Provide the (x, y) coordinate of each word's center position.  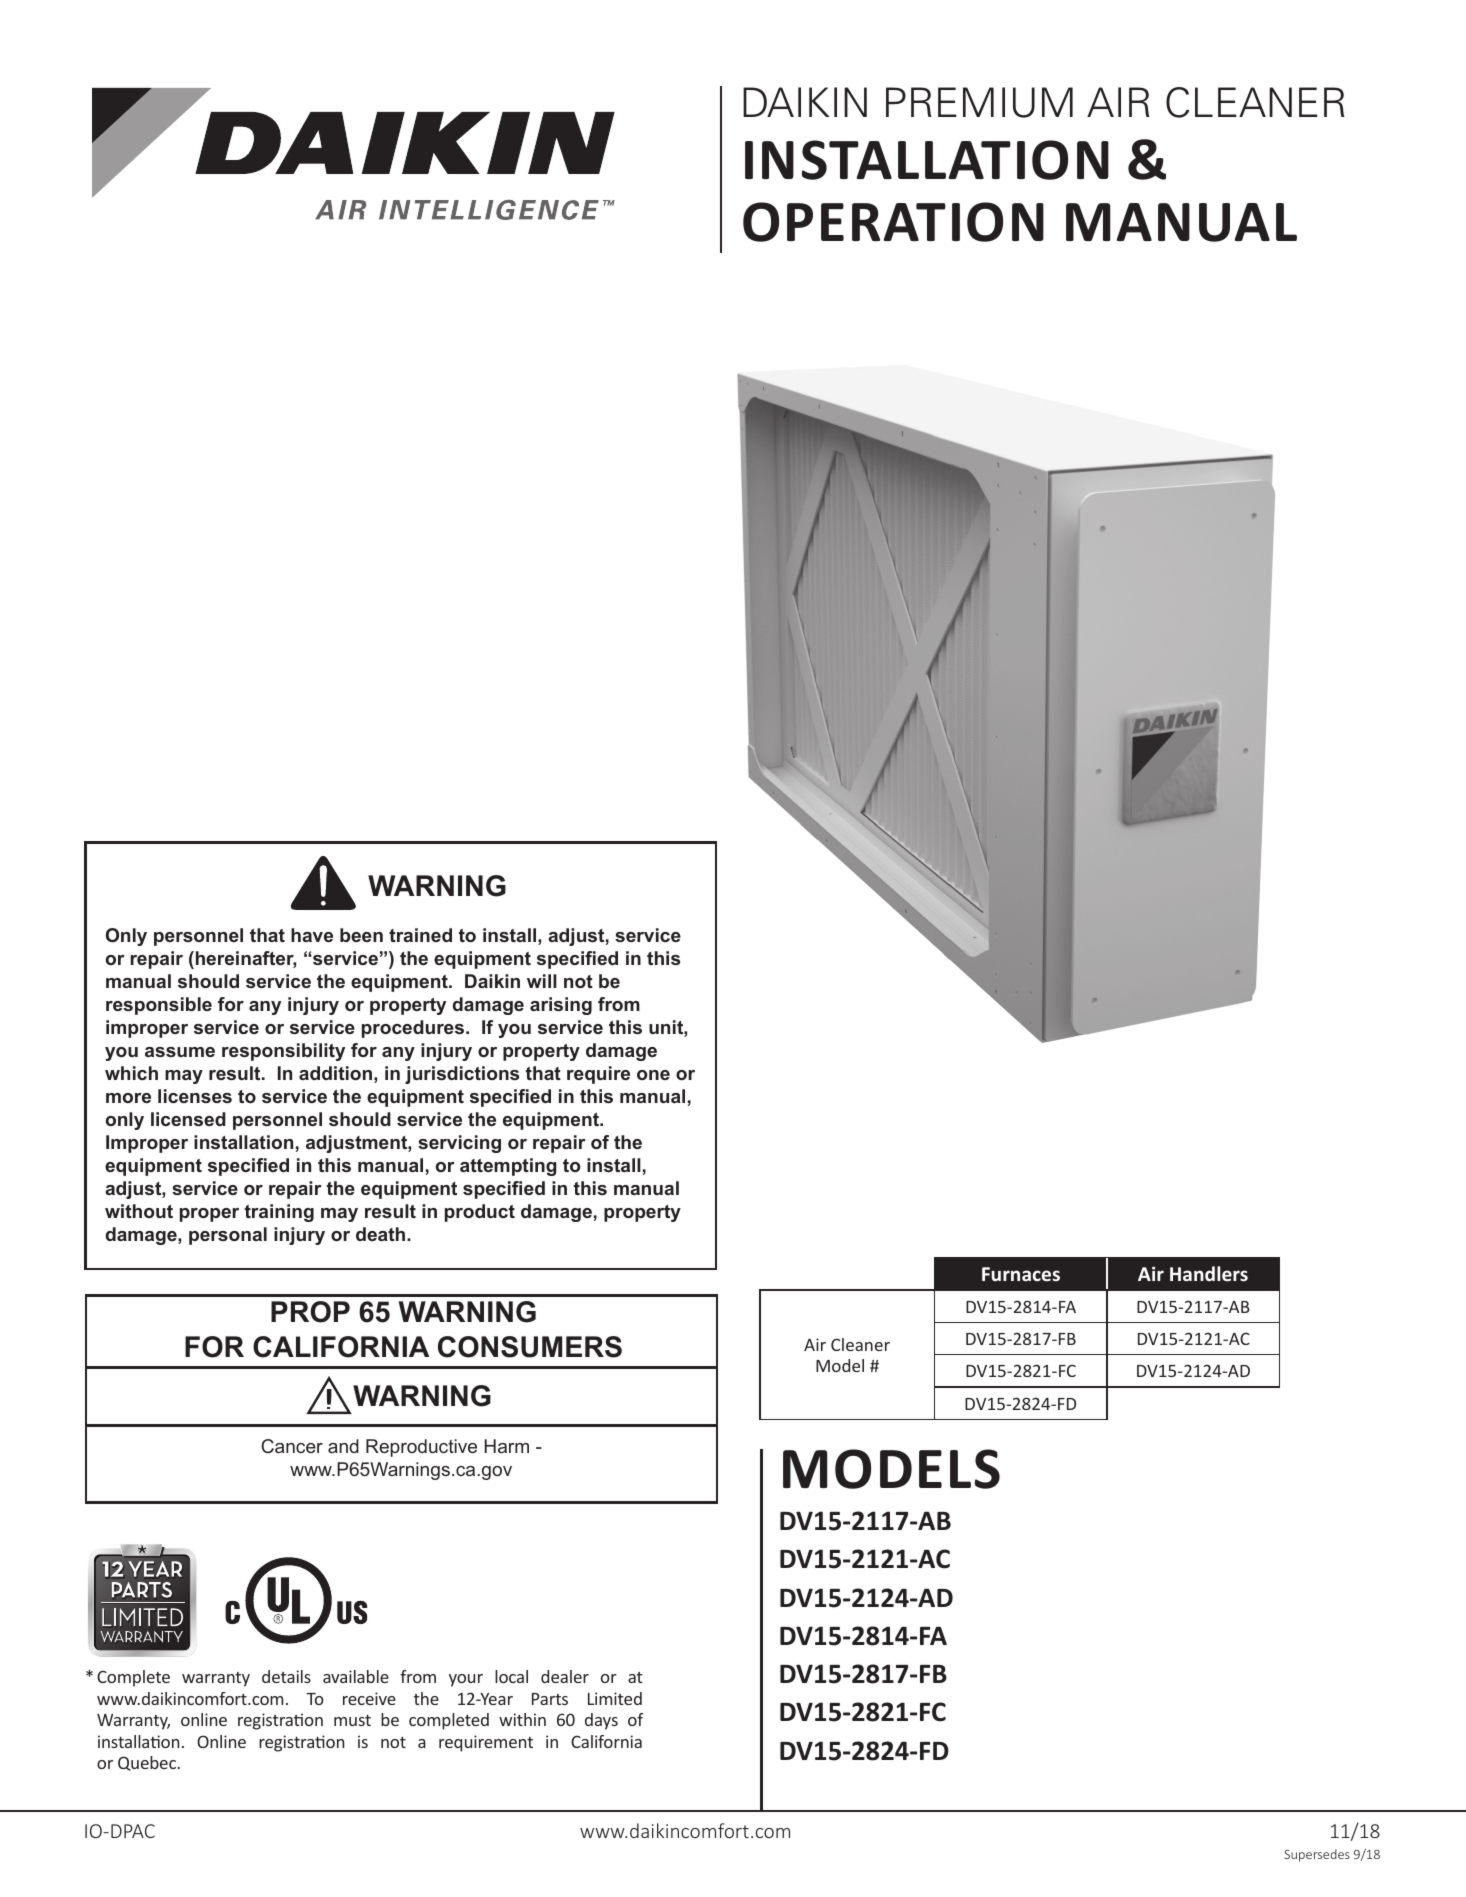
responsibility (283, 1052)
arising (561, 1006)
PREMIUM (979, 102)
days (601, 1721)
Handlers (1209, 1274)
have (312, 935)
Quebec (148, 1763)
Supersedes (1317, 1855)
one (653, 1075)
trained (420, 935)
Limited (615, 1698)
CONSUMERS (530, 1347)
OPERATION (893, 222)
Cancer (292, 1446)
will (542, 981)
